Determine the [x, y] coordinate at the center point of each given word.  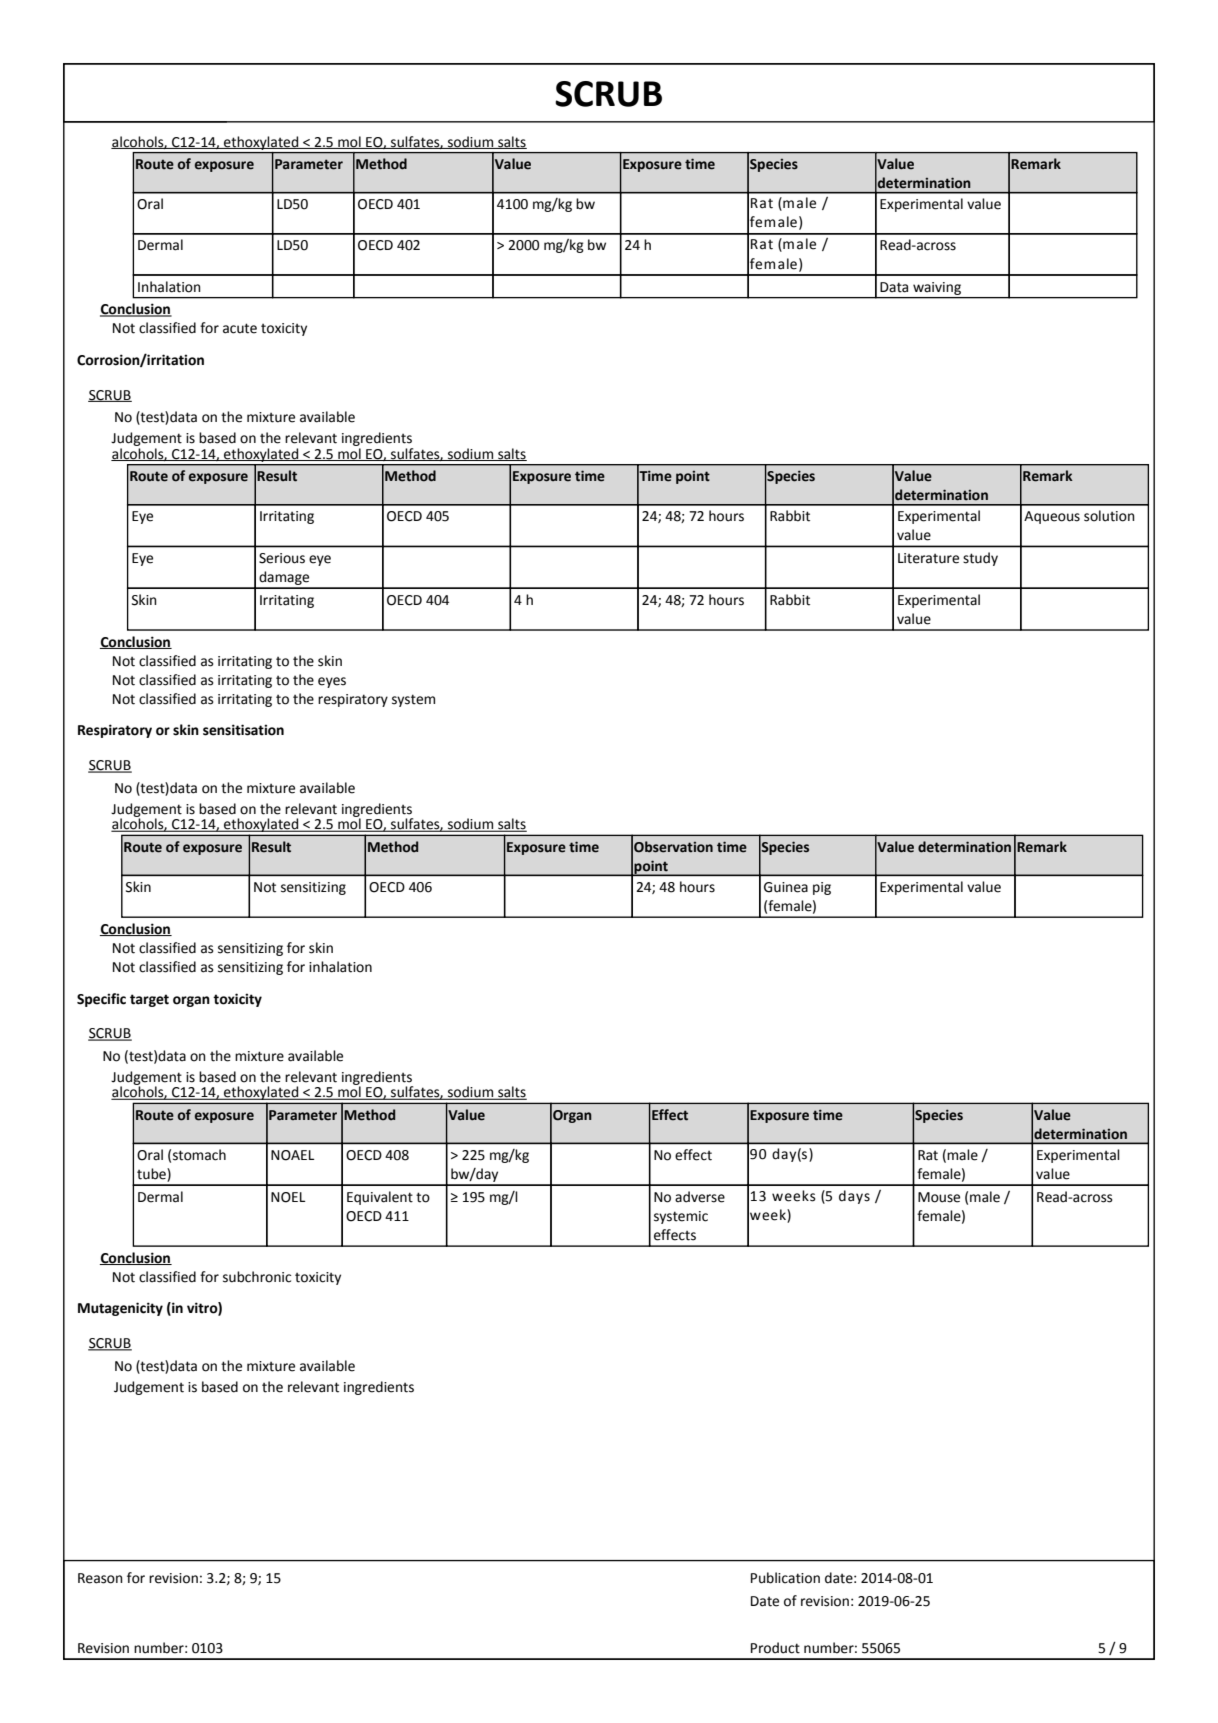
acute [240, 328]
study [980, 559]
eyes [332, 682]
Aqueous [1052, 517]
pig [822, 888]
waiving [937, 288]
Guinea [786, 887]
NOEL [288, 1197]
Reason [100, 1578]
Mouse [939, 1197]
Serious [282, 558]
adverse [700, 1197]
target [149, 1000]
